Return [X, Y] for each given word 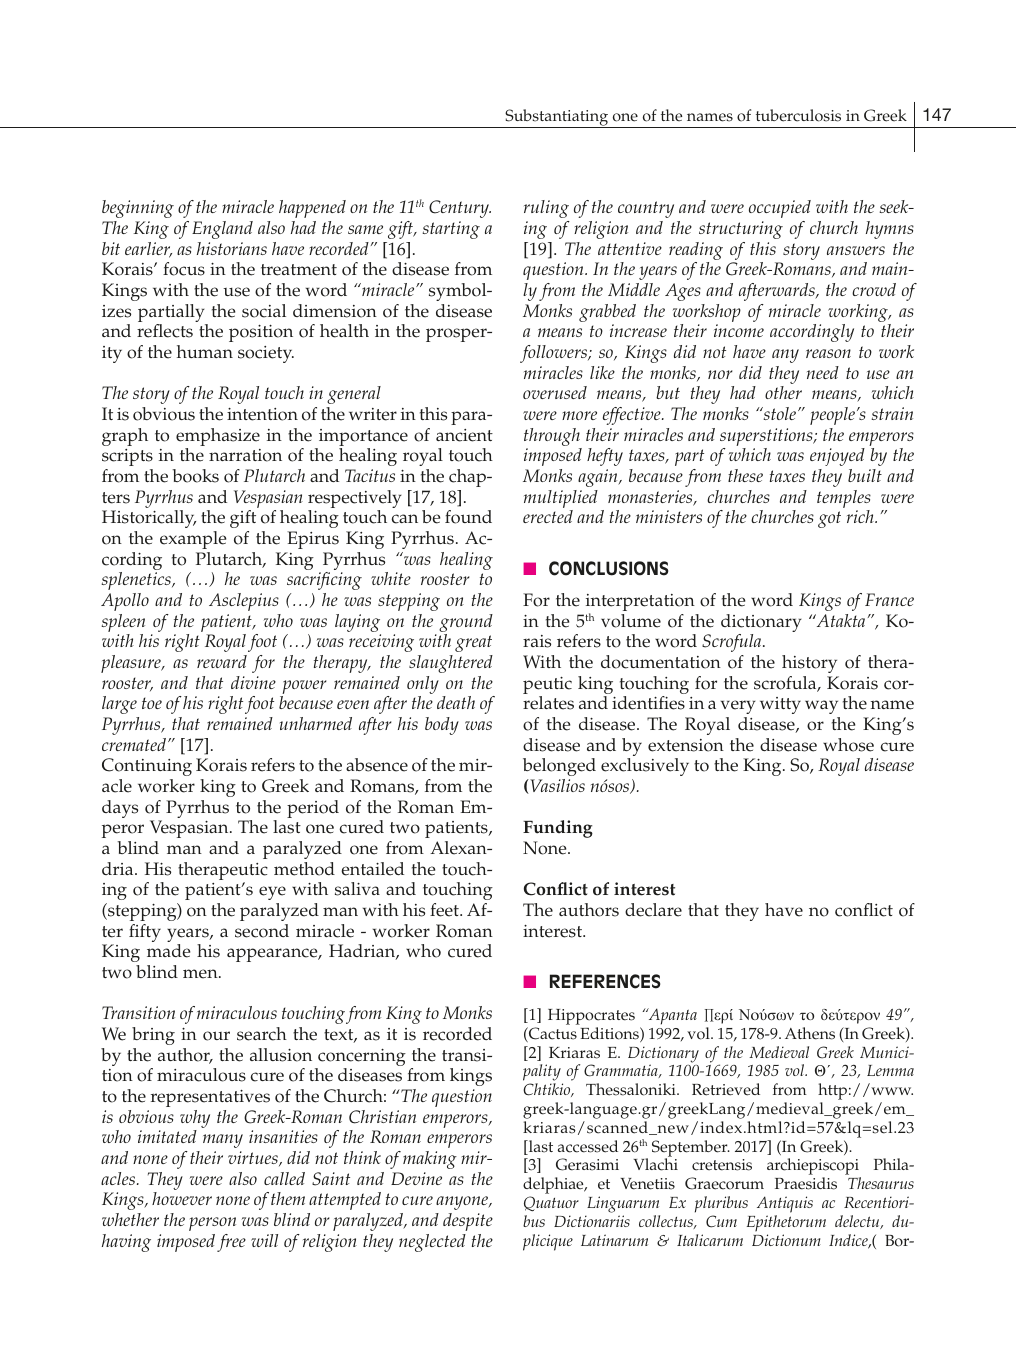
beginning [138, 209]
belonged [559, 767]
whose [848, 745]
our [216, 1036]
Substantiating [557, 118]
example [193, 540]
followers [555, 354]
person [212, 1224]
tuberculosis [798, 115]
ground [466, 624]
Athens [810, 1033]
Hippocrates [591, 1017]
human [205, 351]
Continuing [147, 767]
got [829, 519]
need [823, 372]
